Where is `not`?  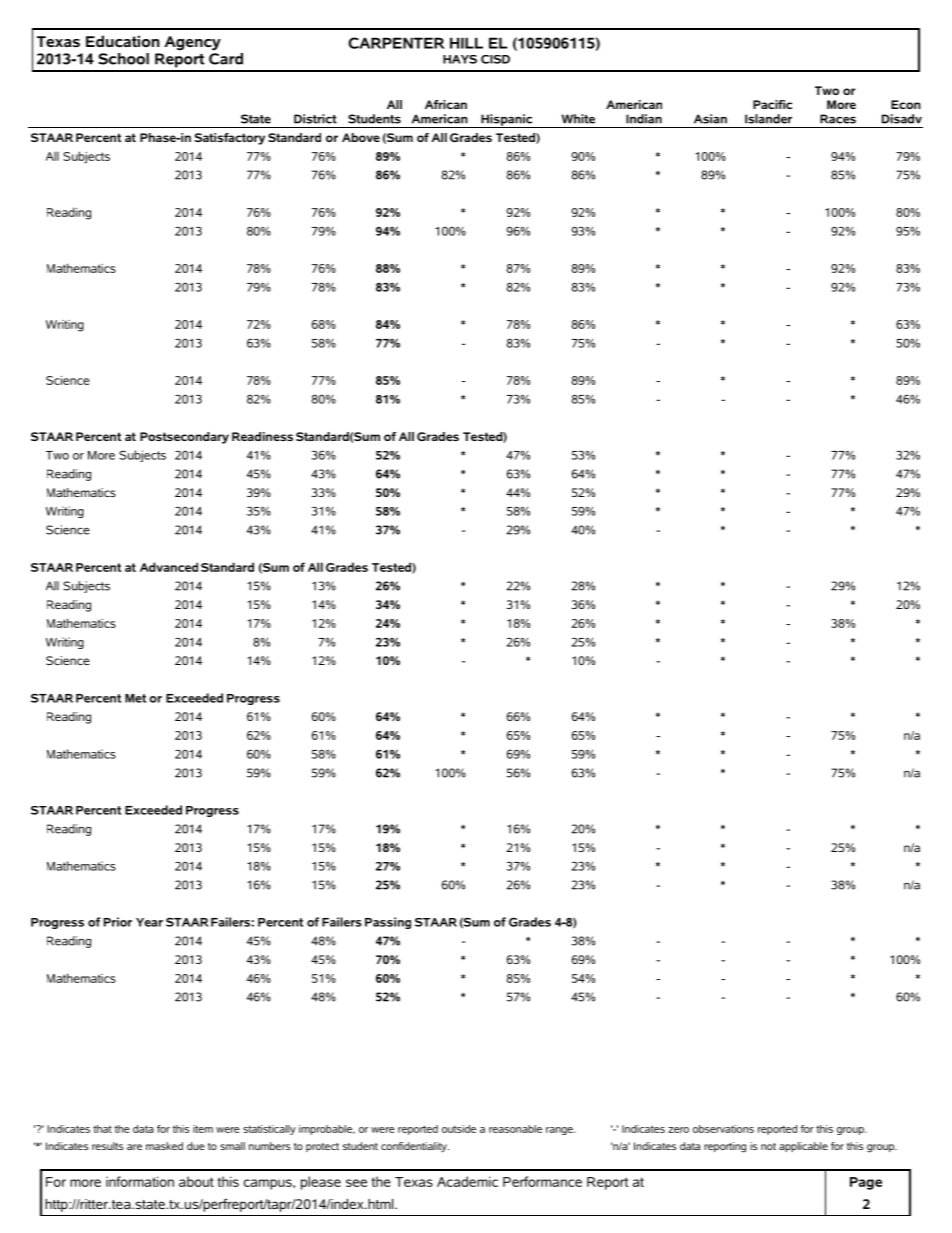 not is located at coordinates (768, 1146).
